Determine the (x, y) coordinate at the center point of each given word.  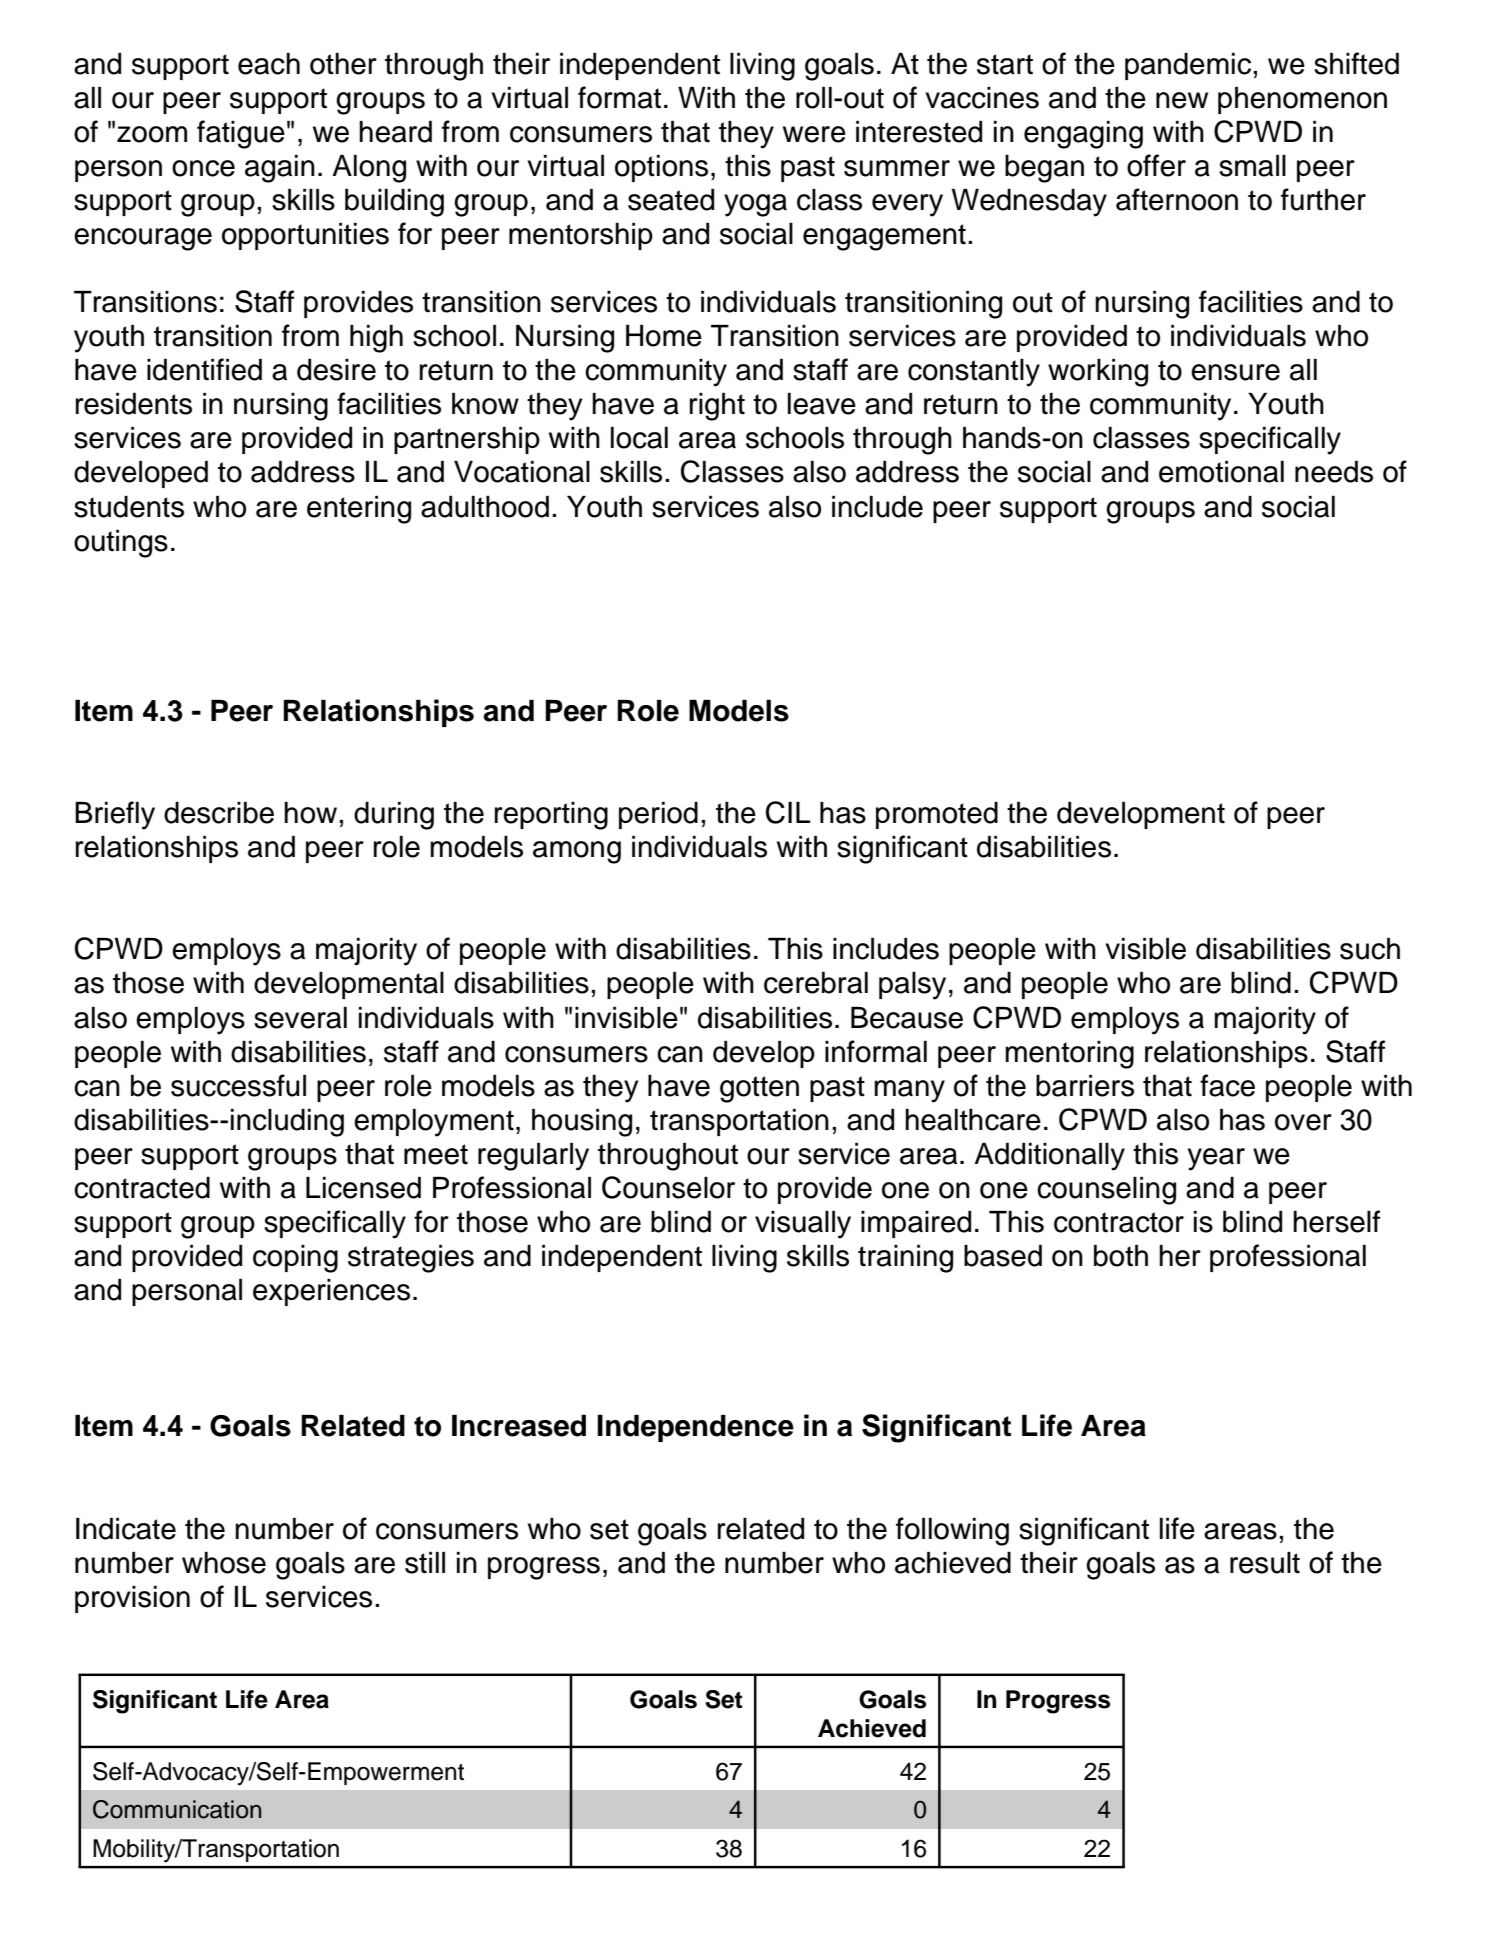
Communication (177, 1809)
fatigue (241, 134)
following (952, 1531)
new (1182, 100)
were (814, 134)
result (1265, 1563)
